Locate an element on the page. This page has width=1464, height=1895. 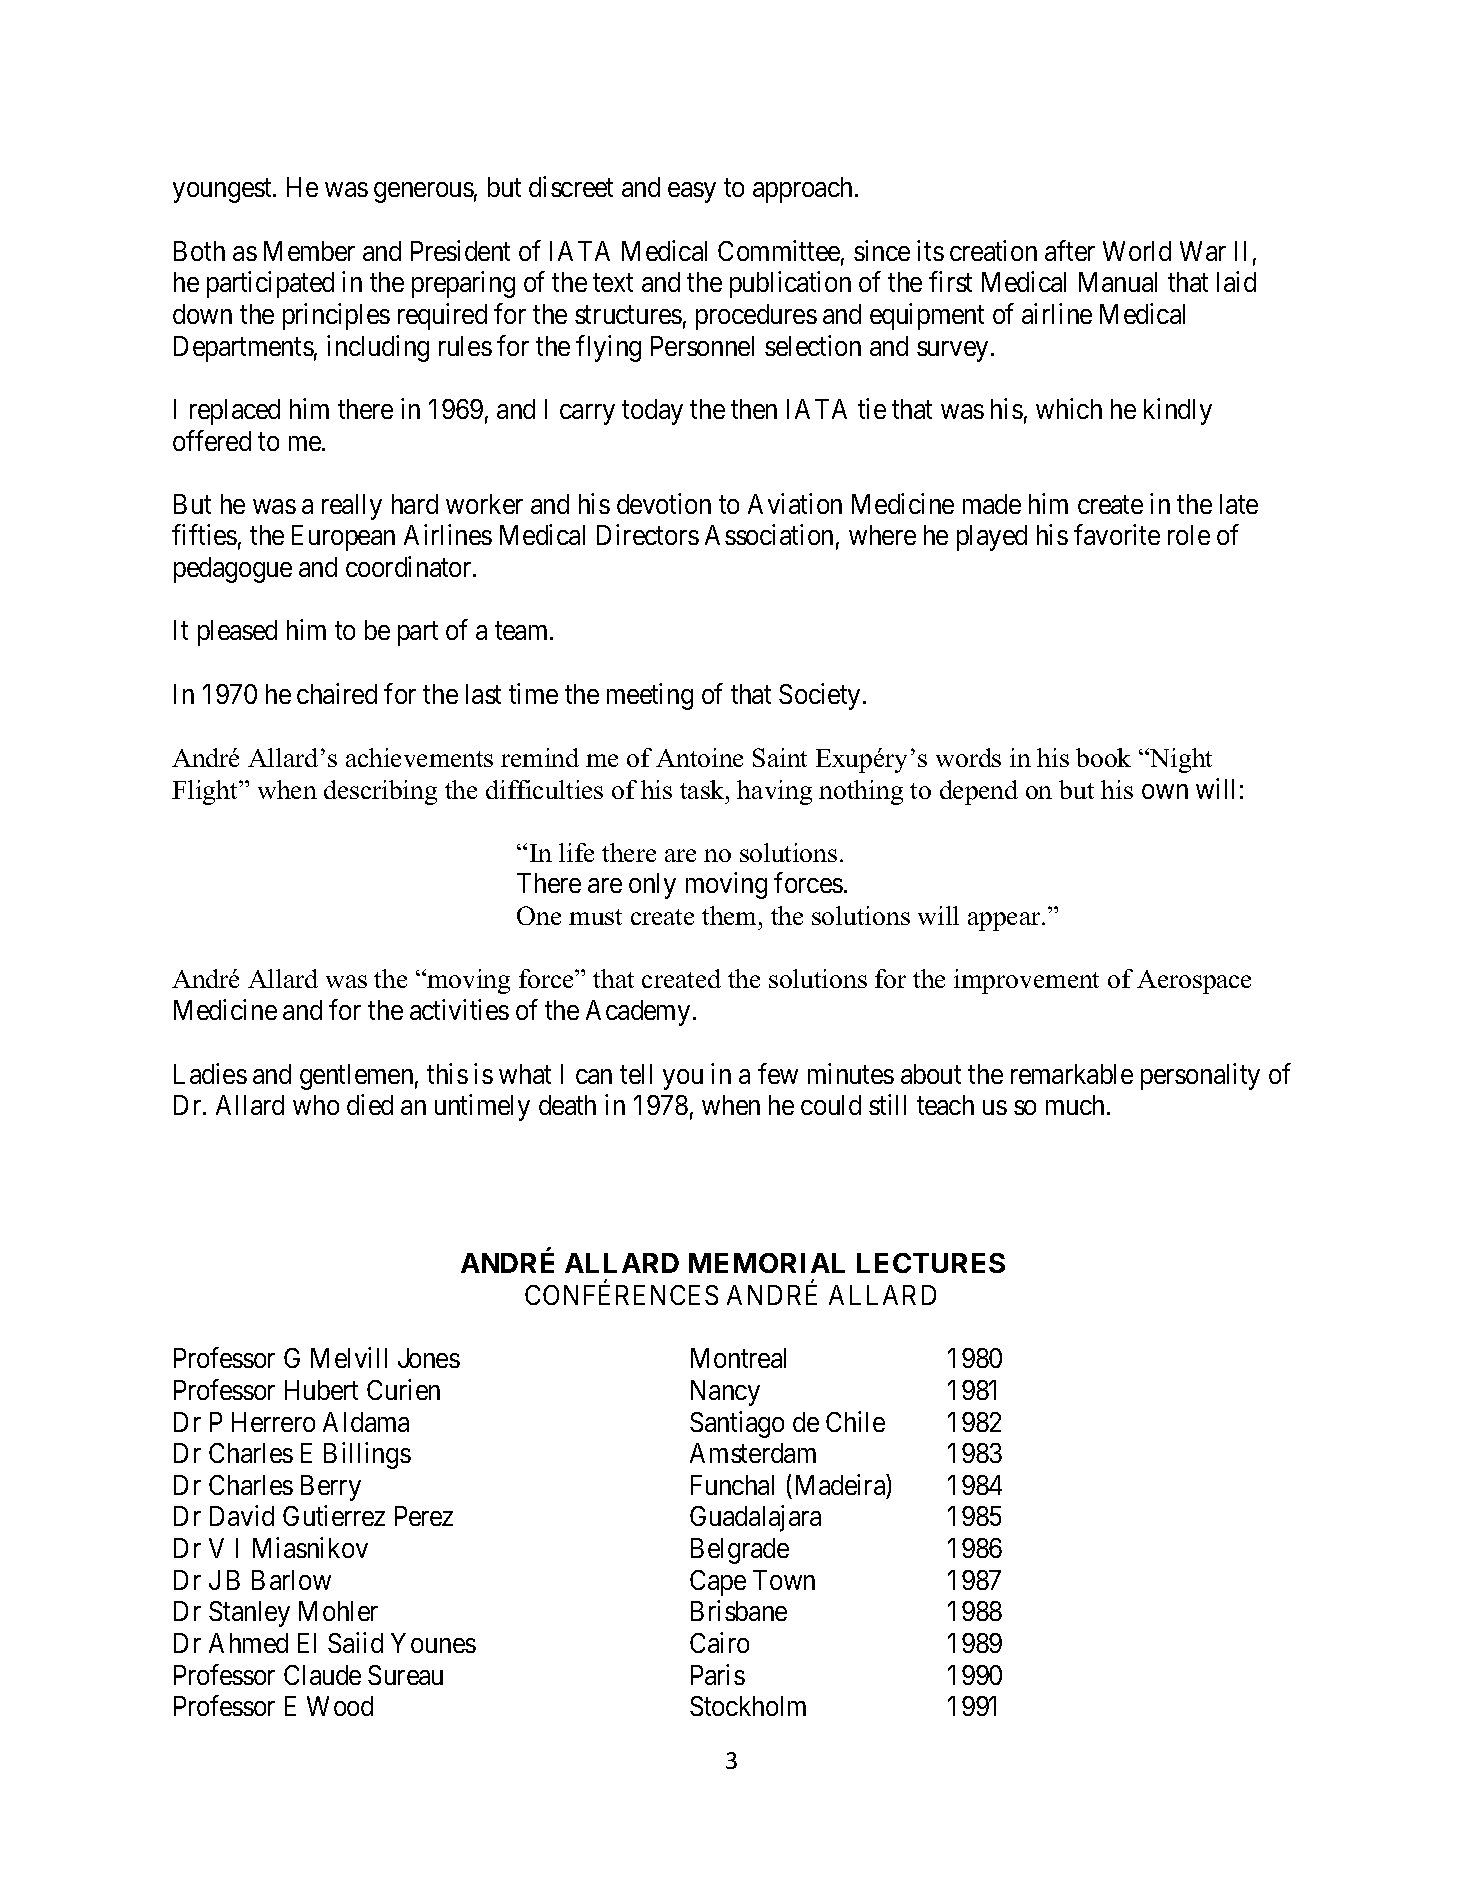
them is located at coordinates (731, 915).
